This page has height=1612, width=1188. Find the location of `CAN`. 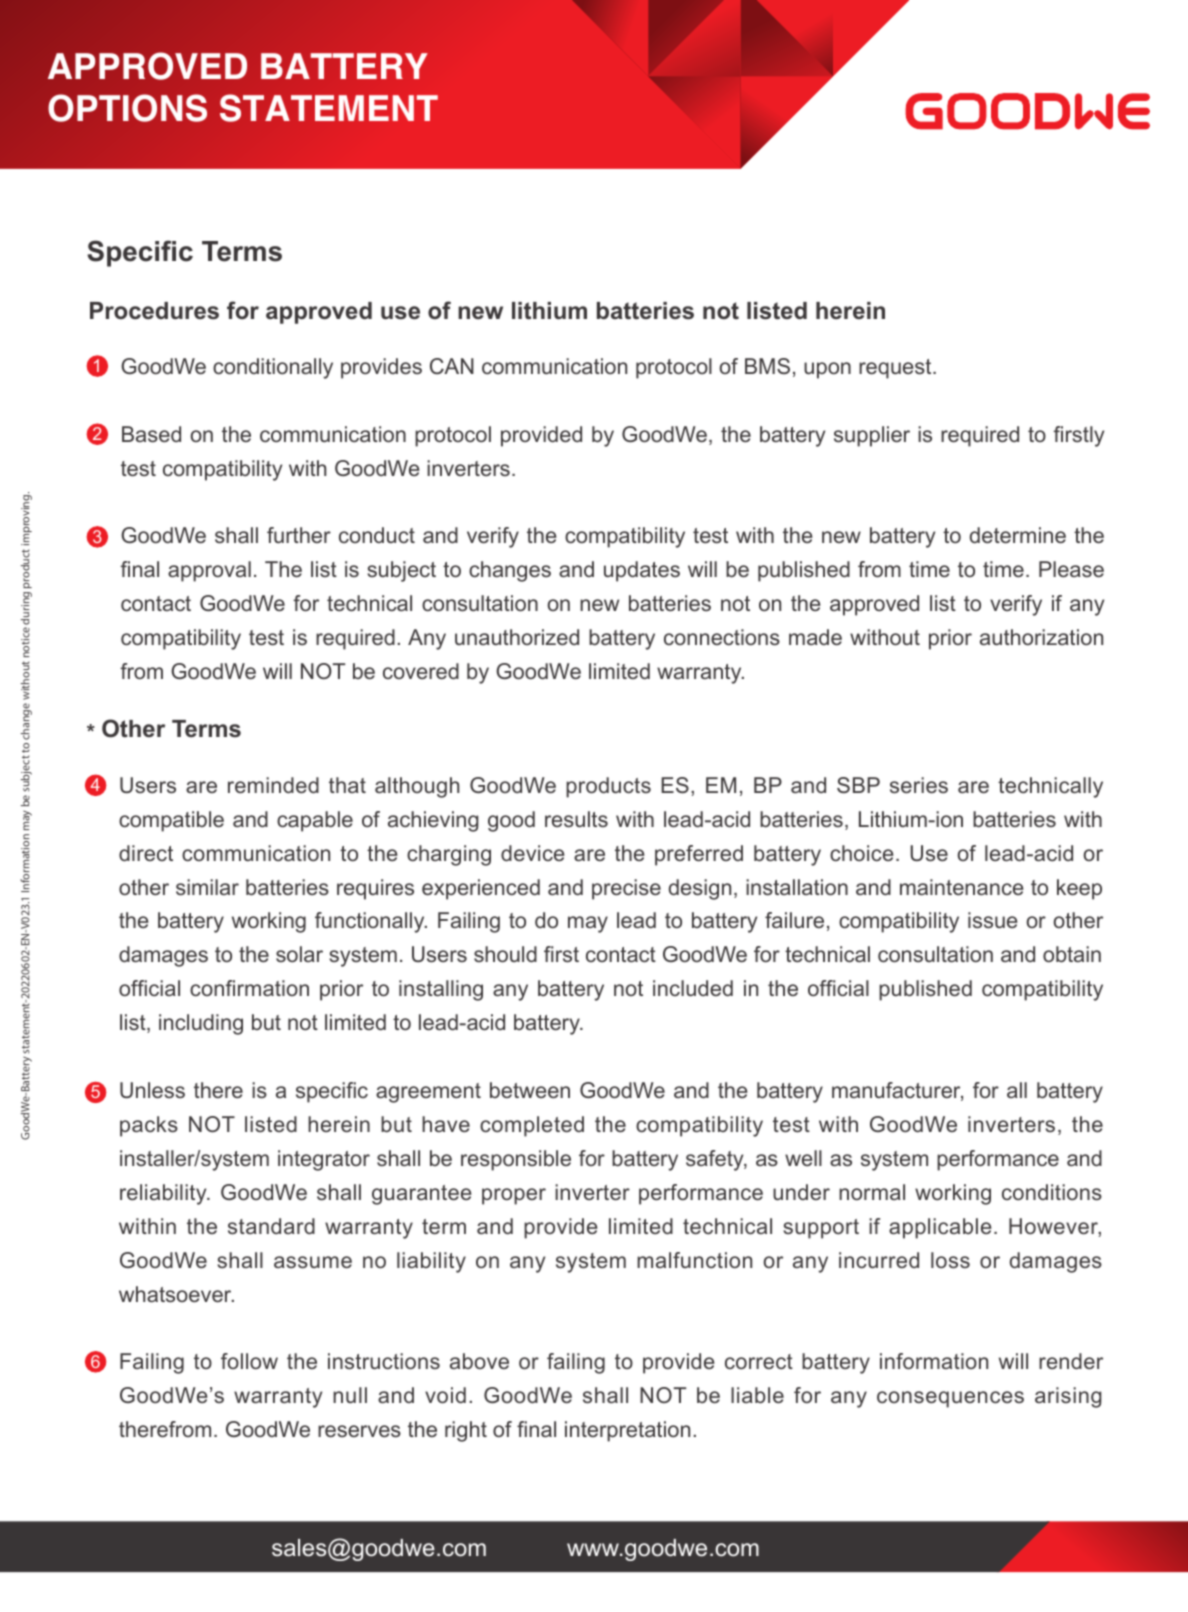

CAN is located at coordinates (452, 366).
